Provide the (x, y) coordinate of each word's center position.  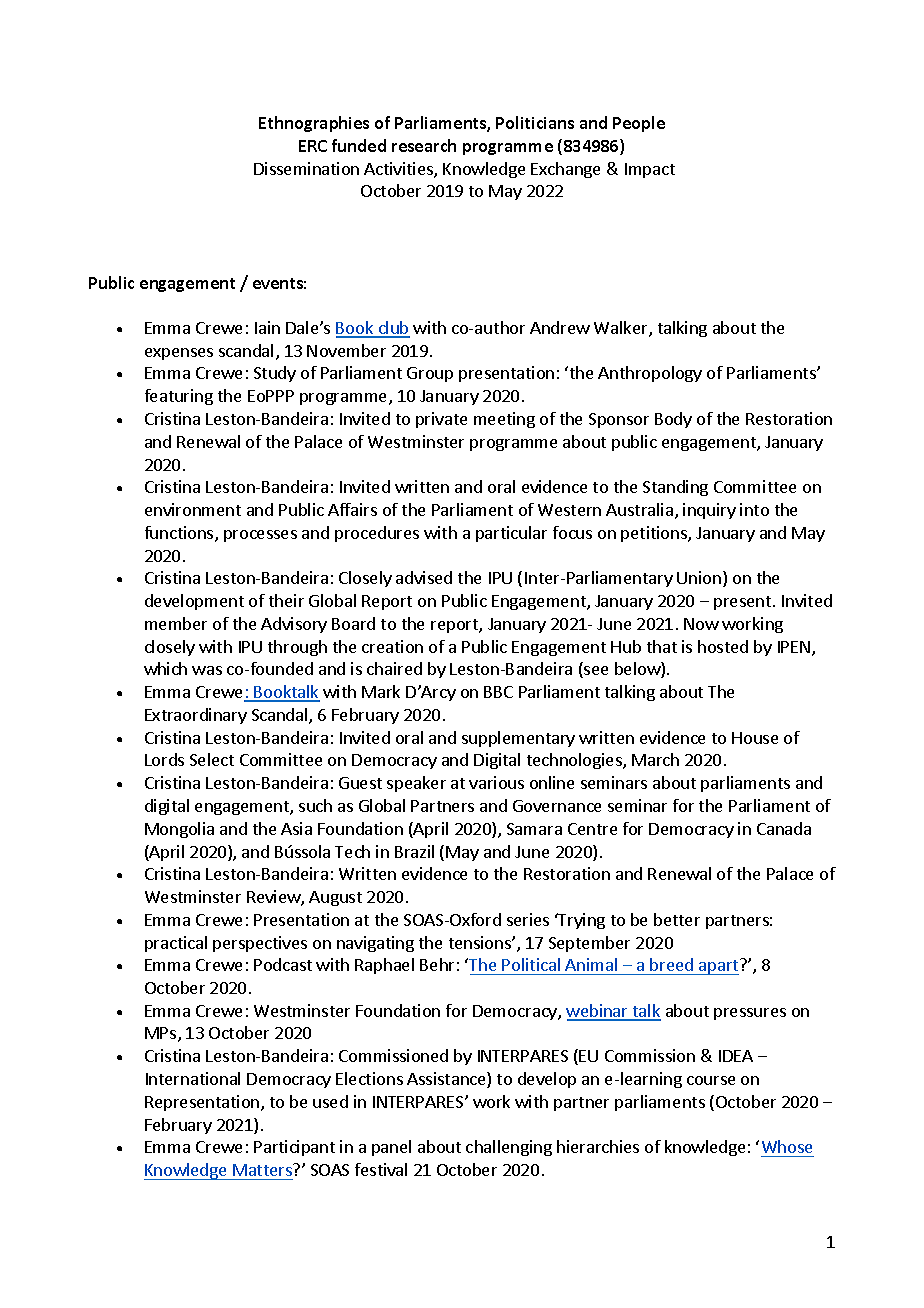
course (711, 1080)
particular (511, 534)
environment (193, 509)
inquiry (709, 511)
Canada (784, 828)
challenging (509, 1148)
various (496, 782)
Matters (263, 1170)
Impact (650, 170)
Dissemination (306, 168)
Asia (296, 828)
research (424, 145)
